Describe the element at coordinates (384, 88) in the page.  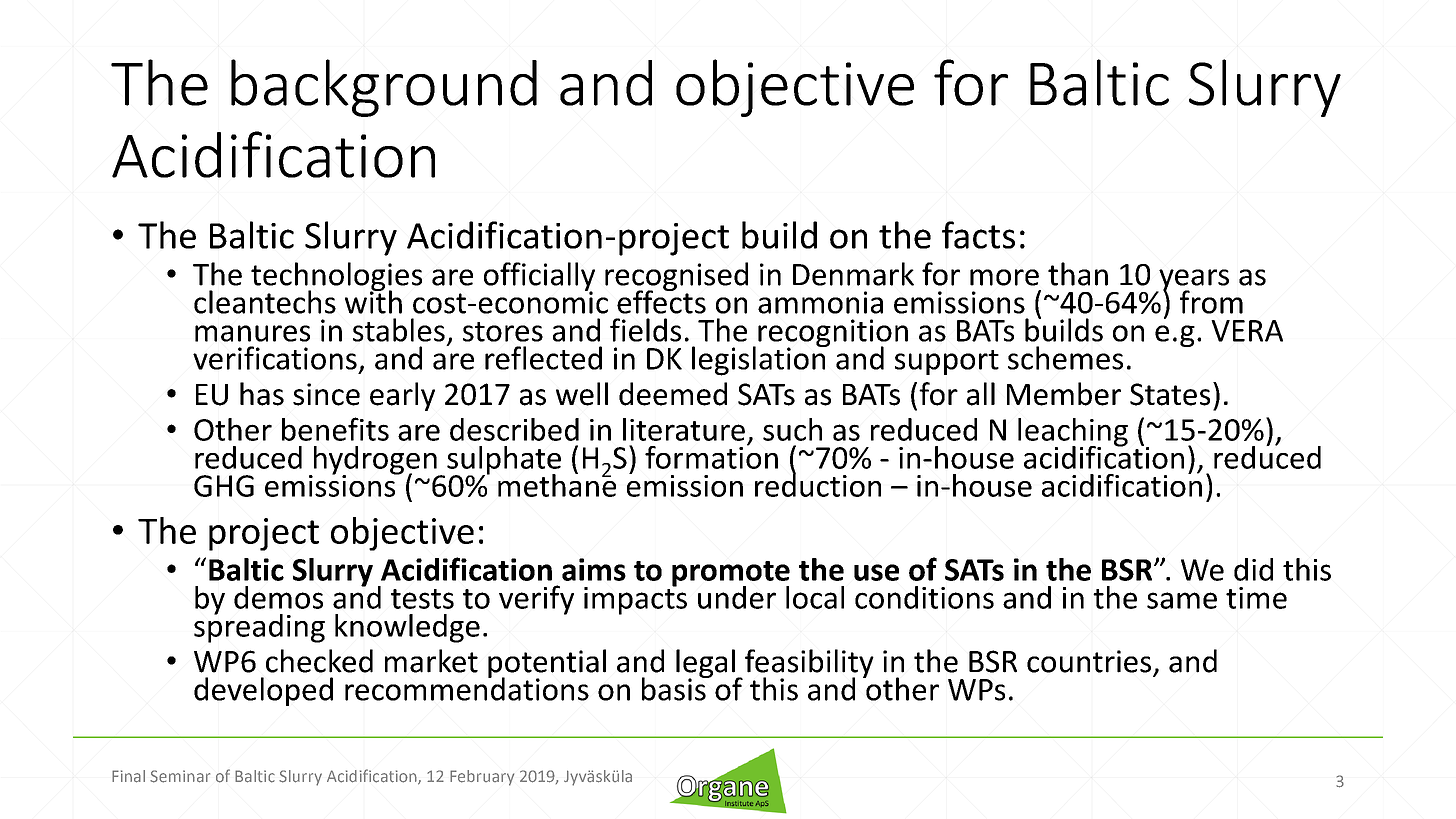
I see `background` at that location.
